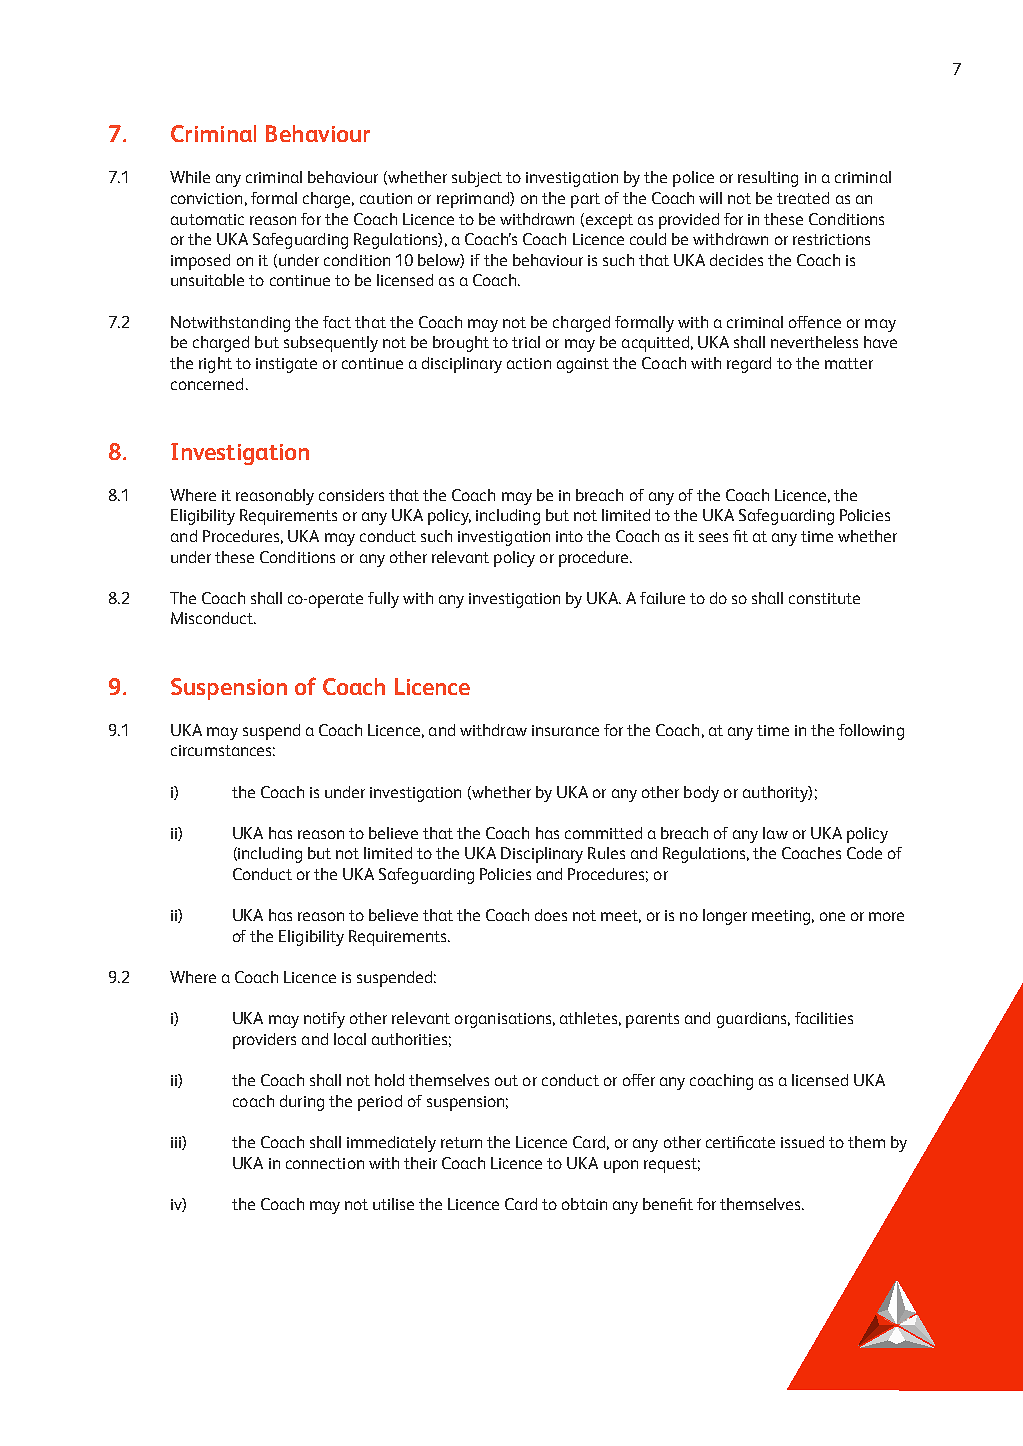 This page has height=1446, width=1023. Describe the element at coordinates (351, 495) in the page. I see `considers` at that location.
